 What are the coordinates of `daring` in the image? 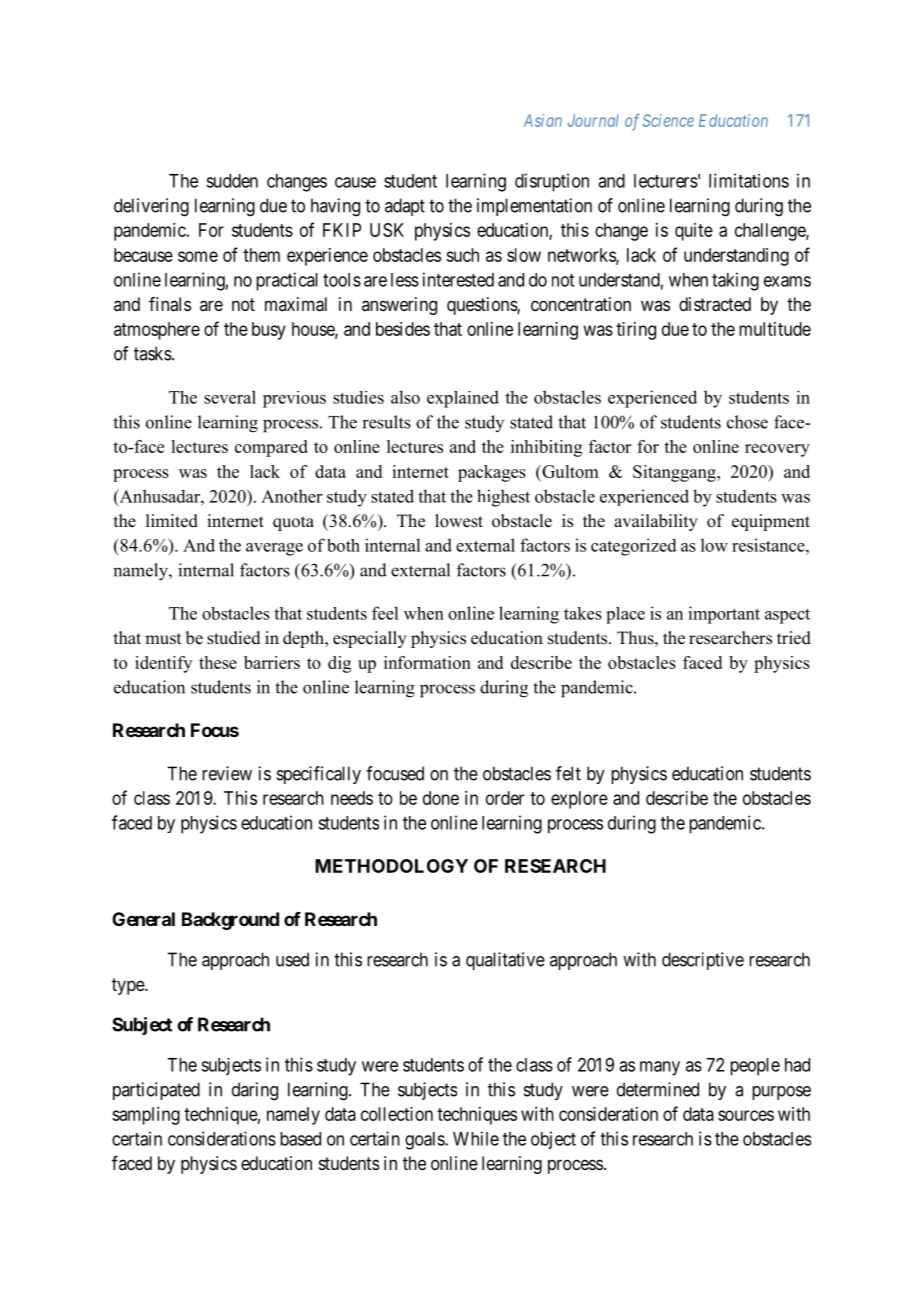 It's located at (255, 1091).
